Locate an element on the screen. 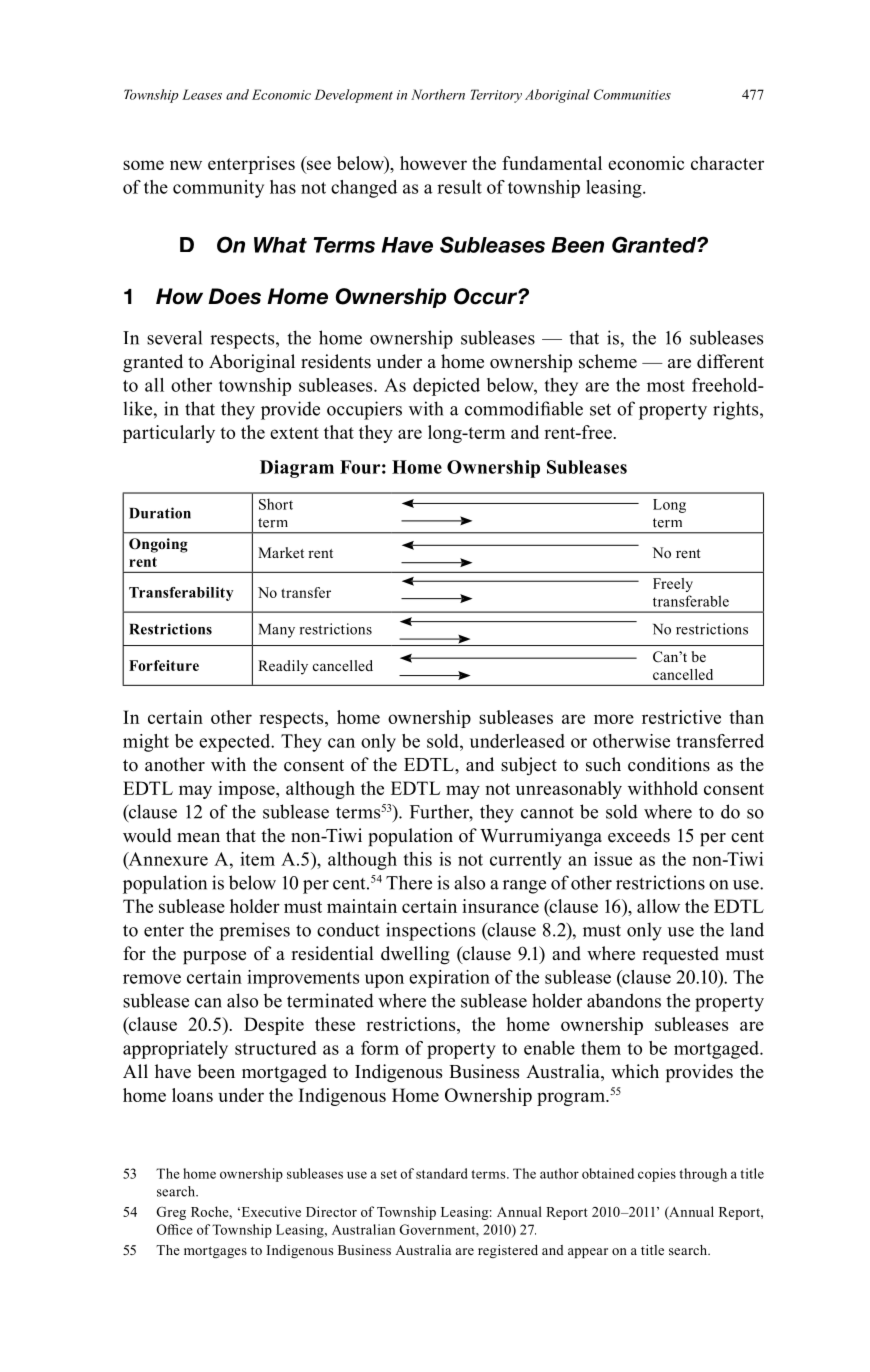 The image size is (870, 1372). exceeds is located at coordinates (639, 835).
